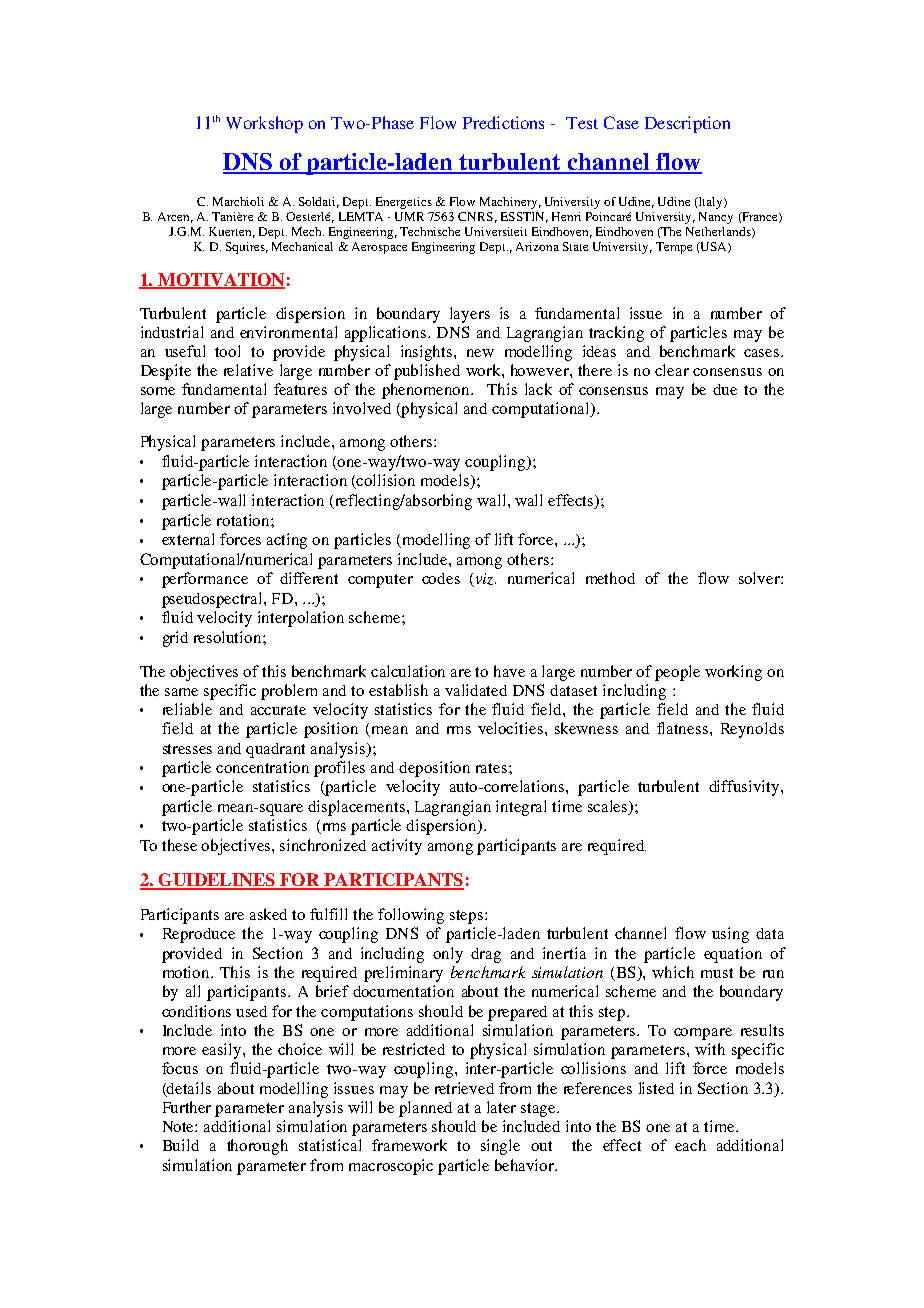 The height and width of the document is (1308, 924). I want to click on Predictions, so click(503, 122).
